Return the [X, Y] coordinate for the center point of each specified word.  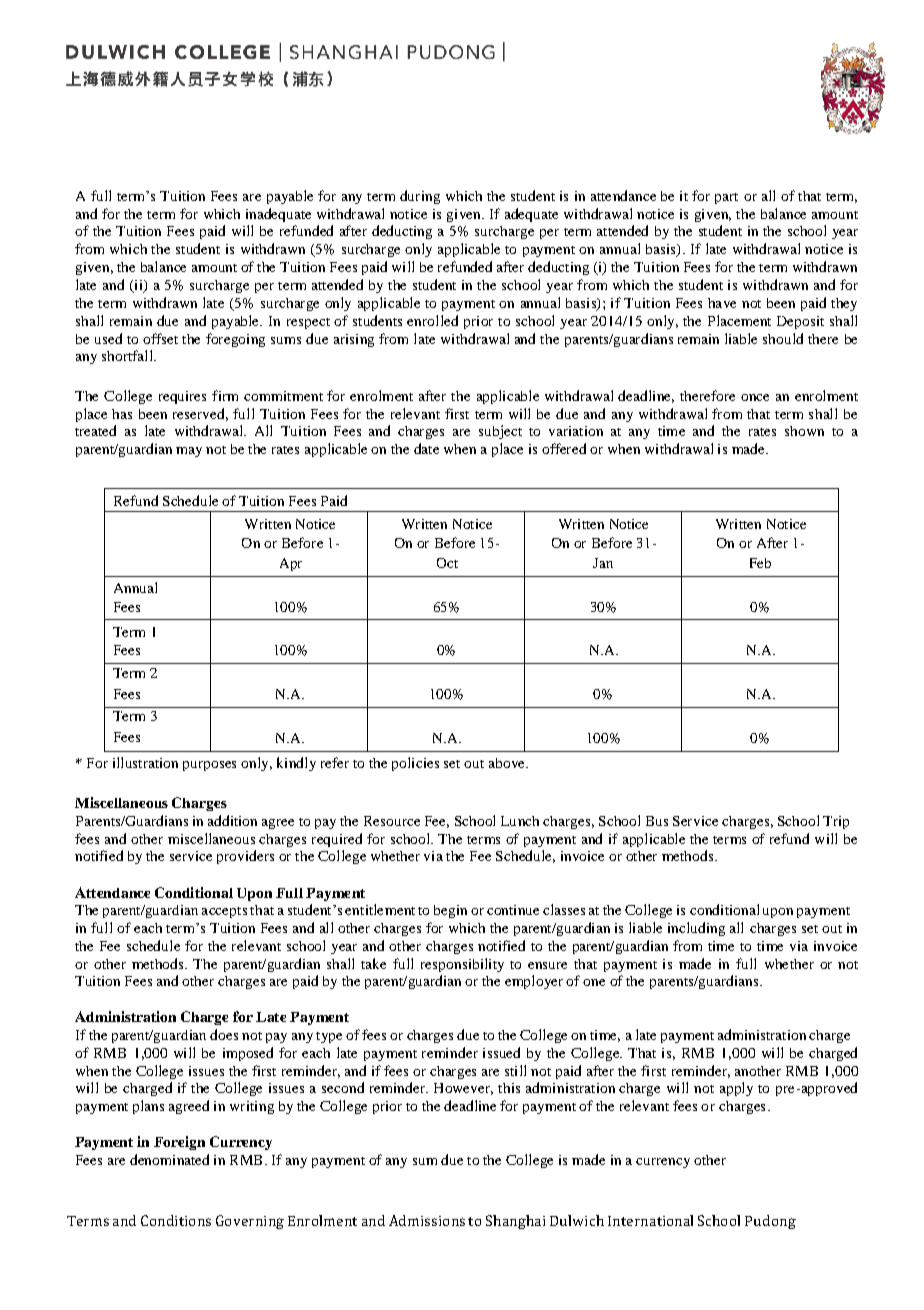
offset [160, 338]
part [726, 198]
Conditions [176, 1220]
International [650, 1220]
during [420, 197]
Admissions [427, 1220]
